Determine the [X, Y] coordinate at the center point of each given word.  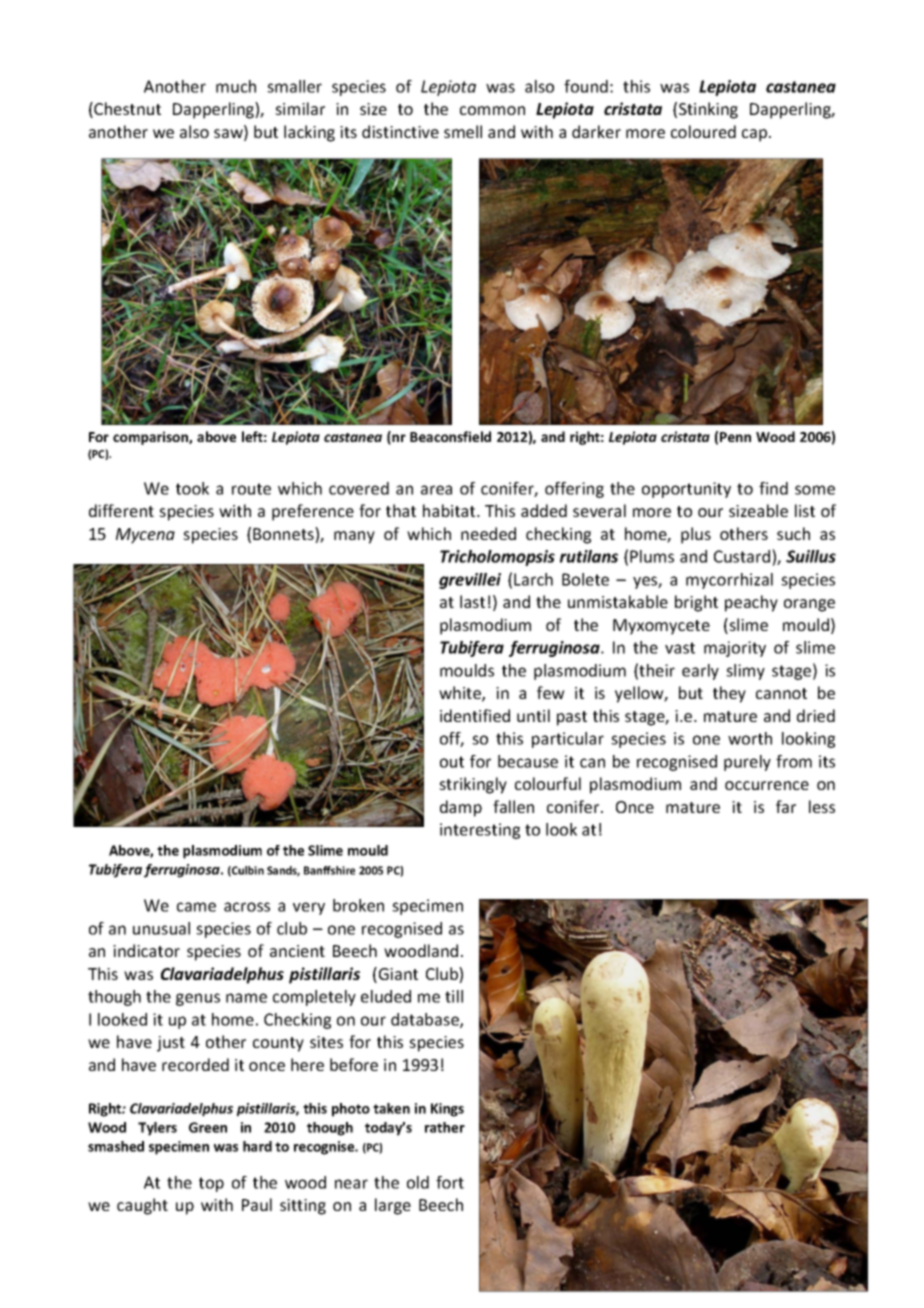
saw [229, 135]
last [472, 601]
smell [463, 131]
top [211, 1184]
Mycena [145, 536]
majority [735, 649]
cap [756, 135]
